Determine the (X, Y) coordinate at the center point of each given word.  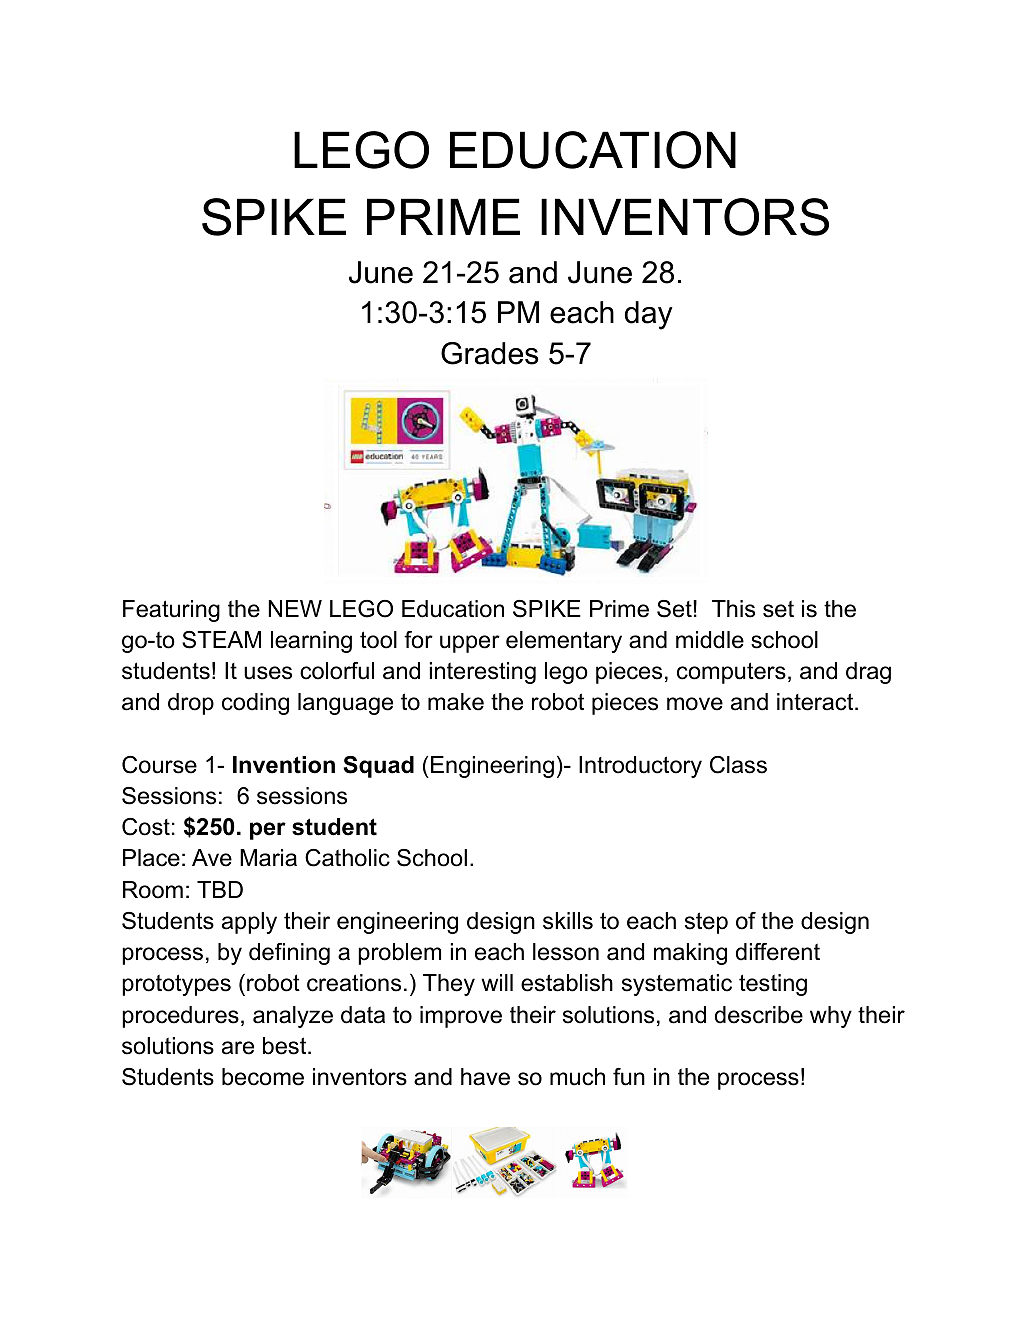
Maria (268, 858)
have (485, 1077)
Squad (378, 767)
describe (759, 1015)
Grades (490, 353)
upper (470, 644)
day (649, 315)
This (733, 609)
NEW (295, 608)
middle (710, 640)
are (238, 1048)
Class (738, 765)
